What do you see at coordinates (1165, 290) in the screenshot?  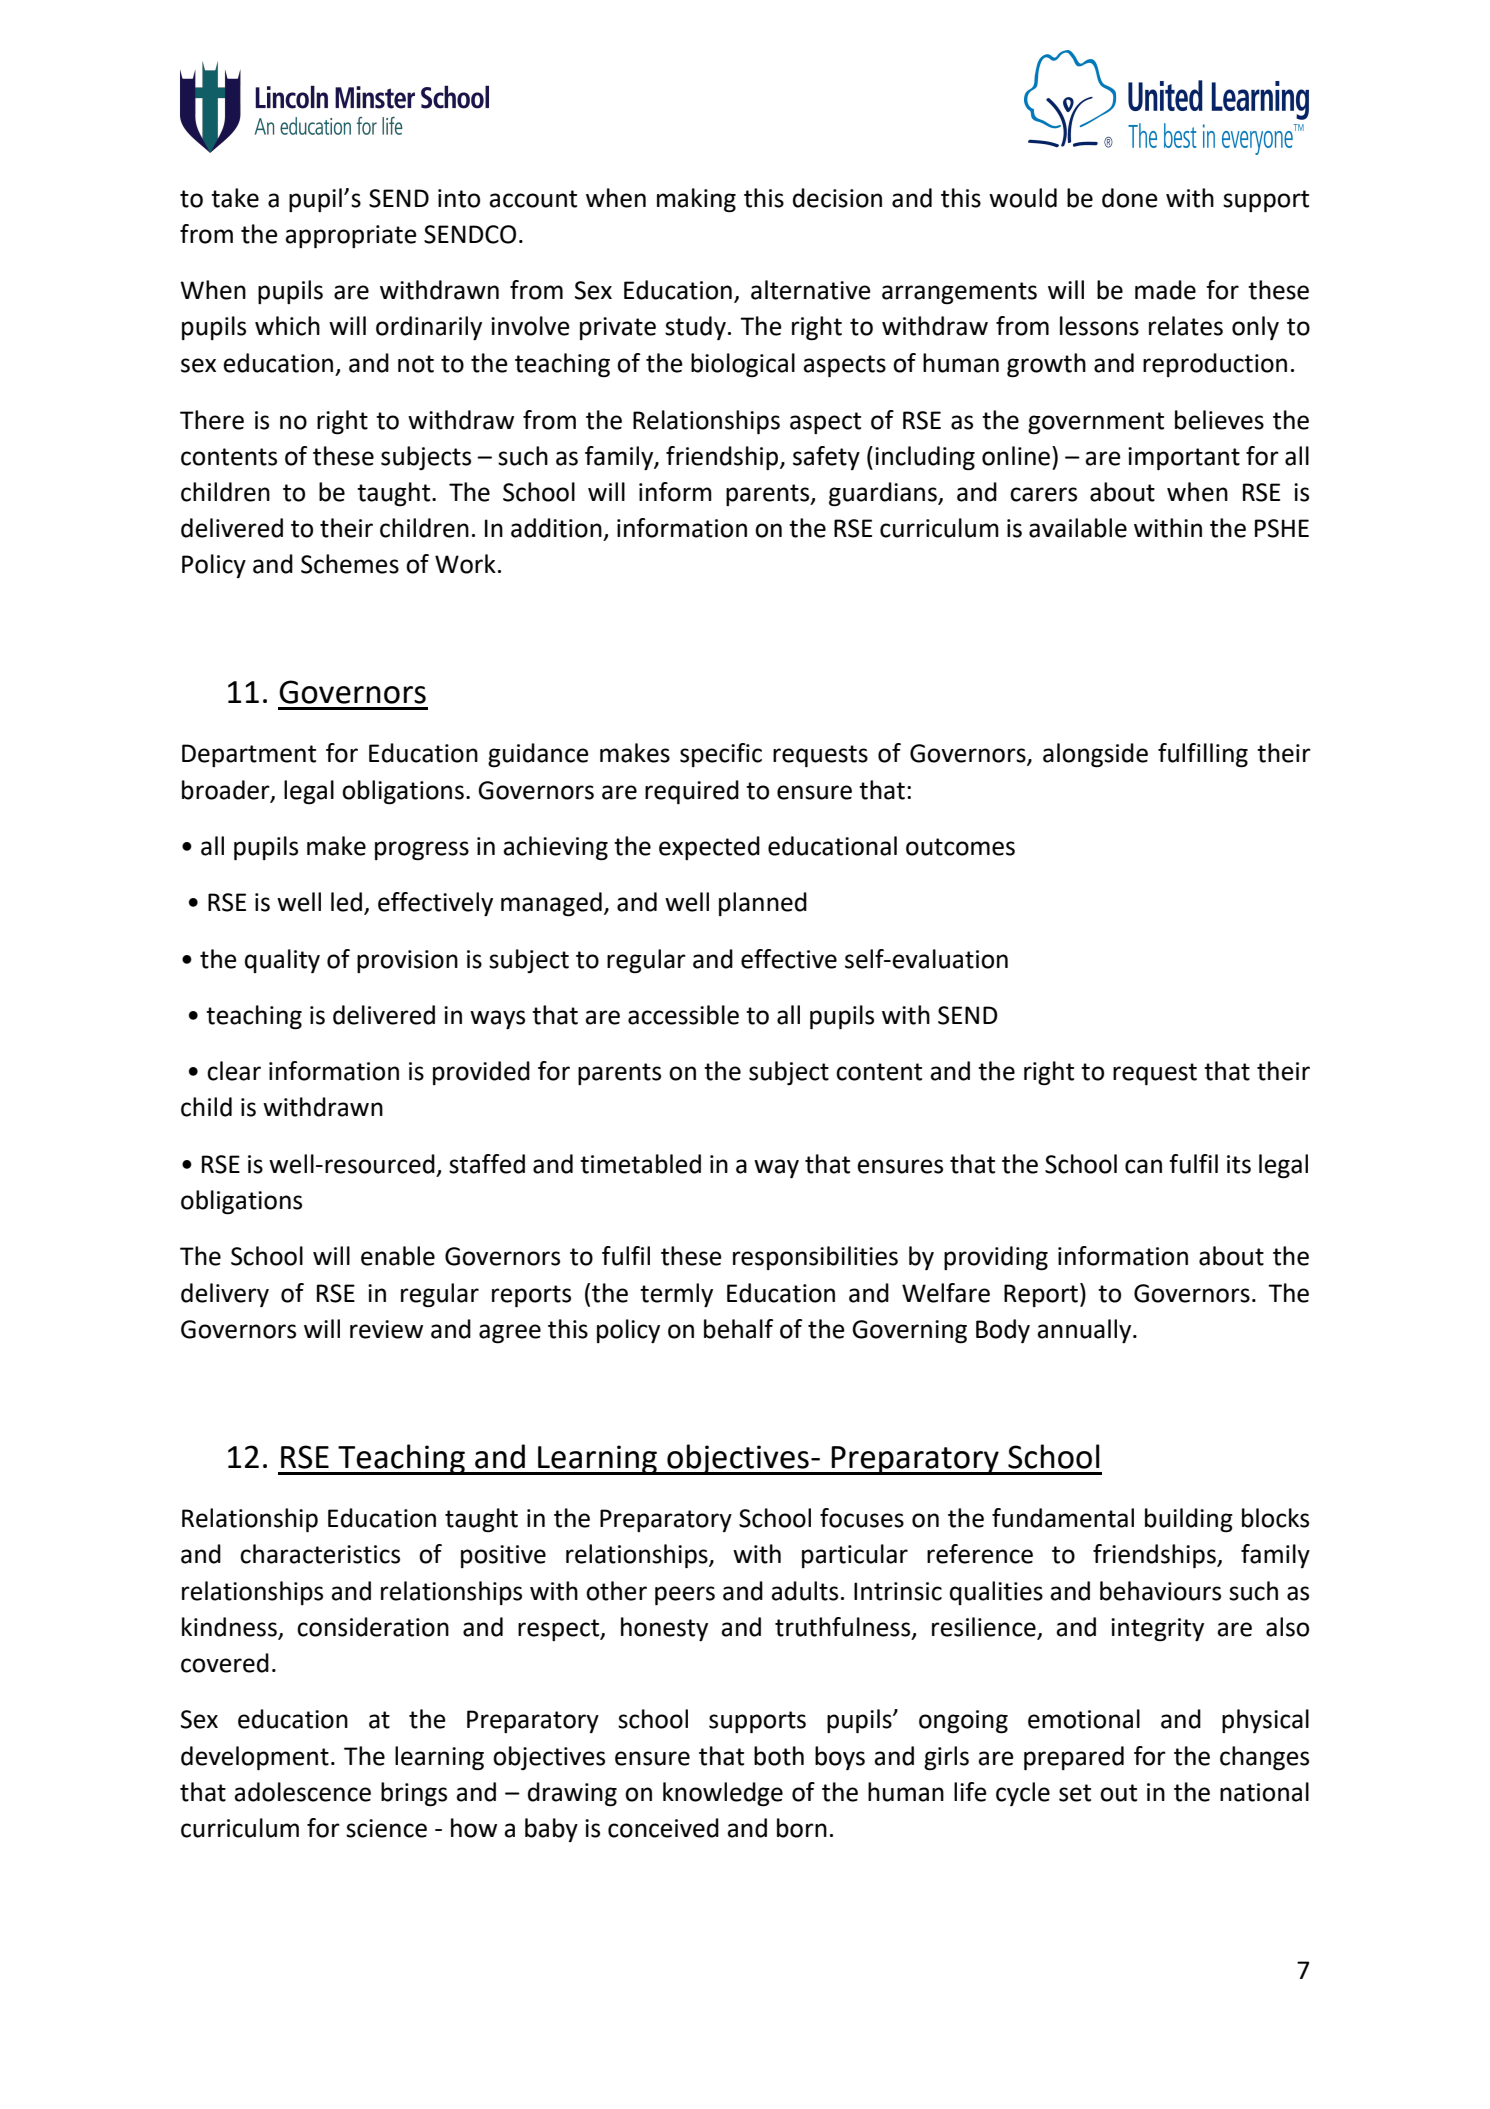 I see `made` at bounding box center [1165, 290].
